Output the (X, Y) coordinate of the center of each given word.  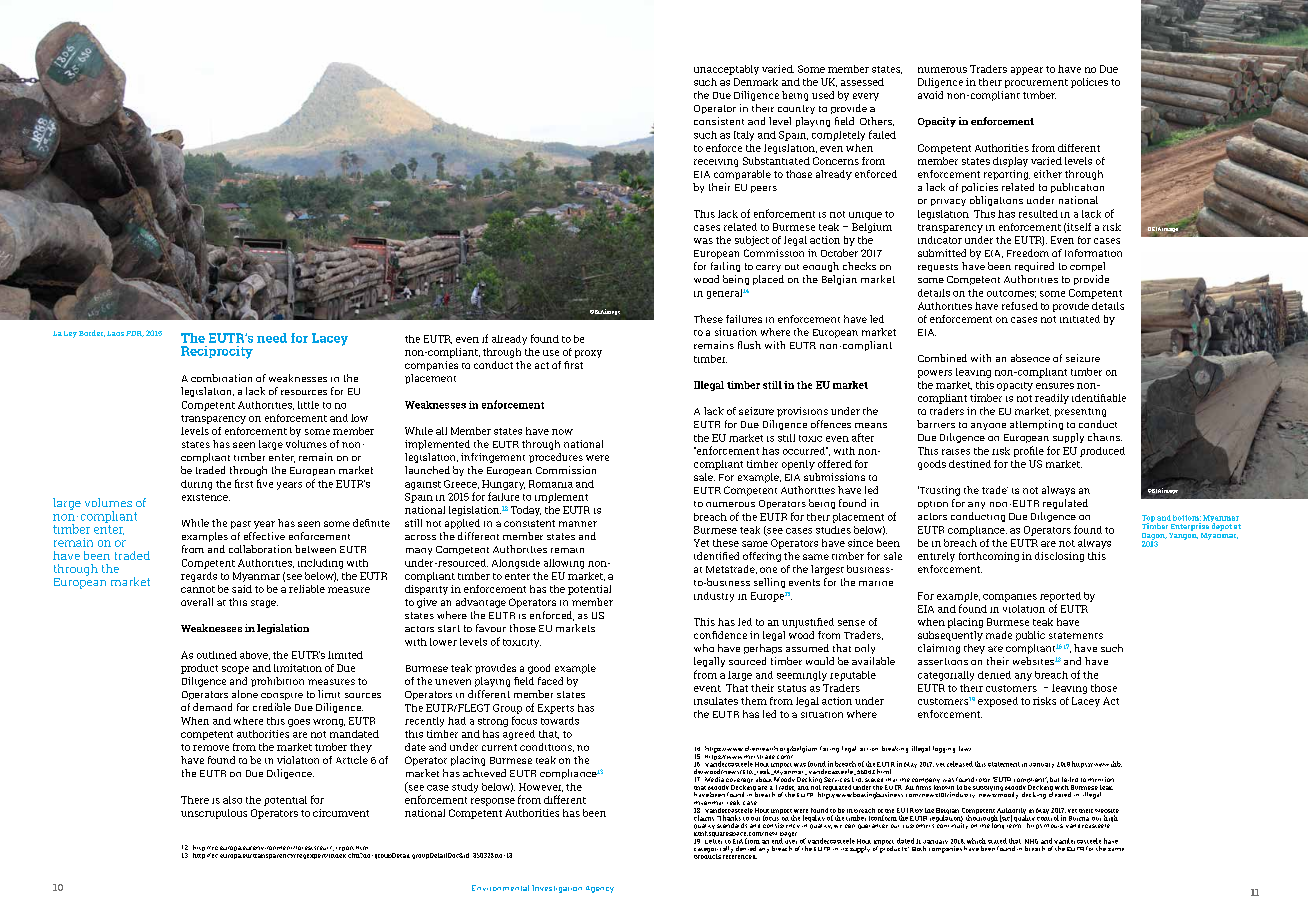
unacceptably (726, 70)
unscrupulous (214, 814)
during (196, 485)
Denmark (756, 82)
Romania (551, 484)
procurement (1036, 83)
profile (1029, 451)
